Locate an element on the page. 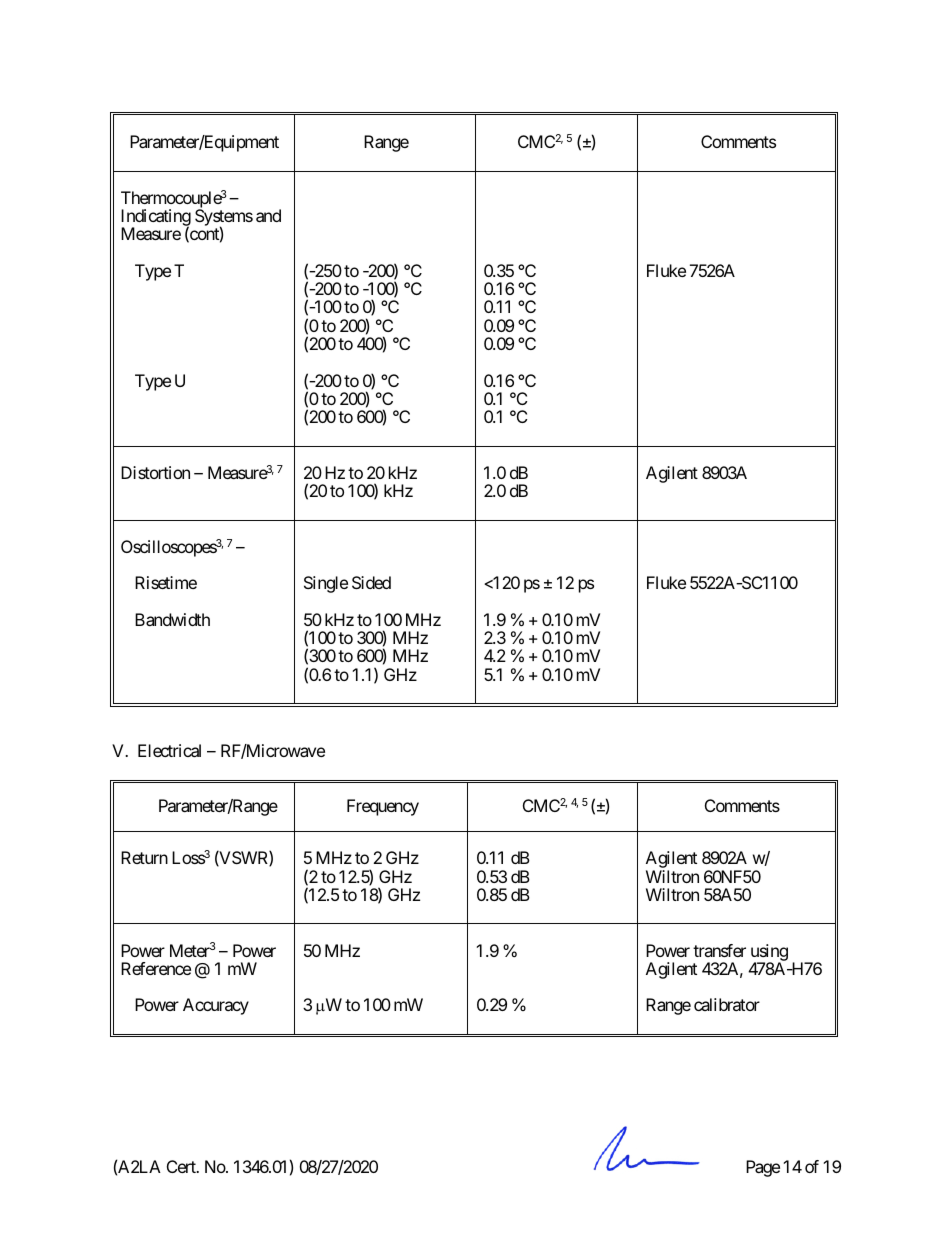 Image resolution: width=952 pixels, height=1233 pixels. Distortion is located at coordinates (155, 472).
